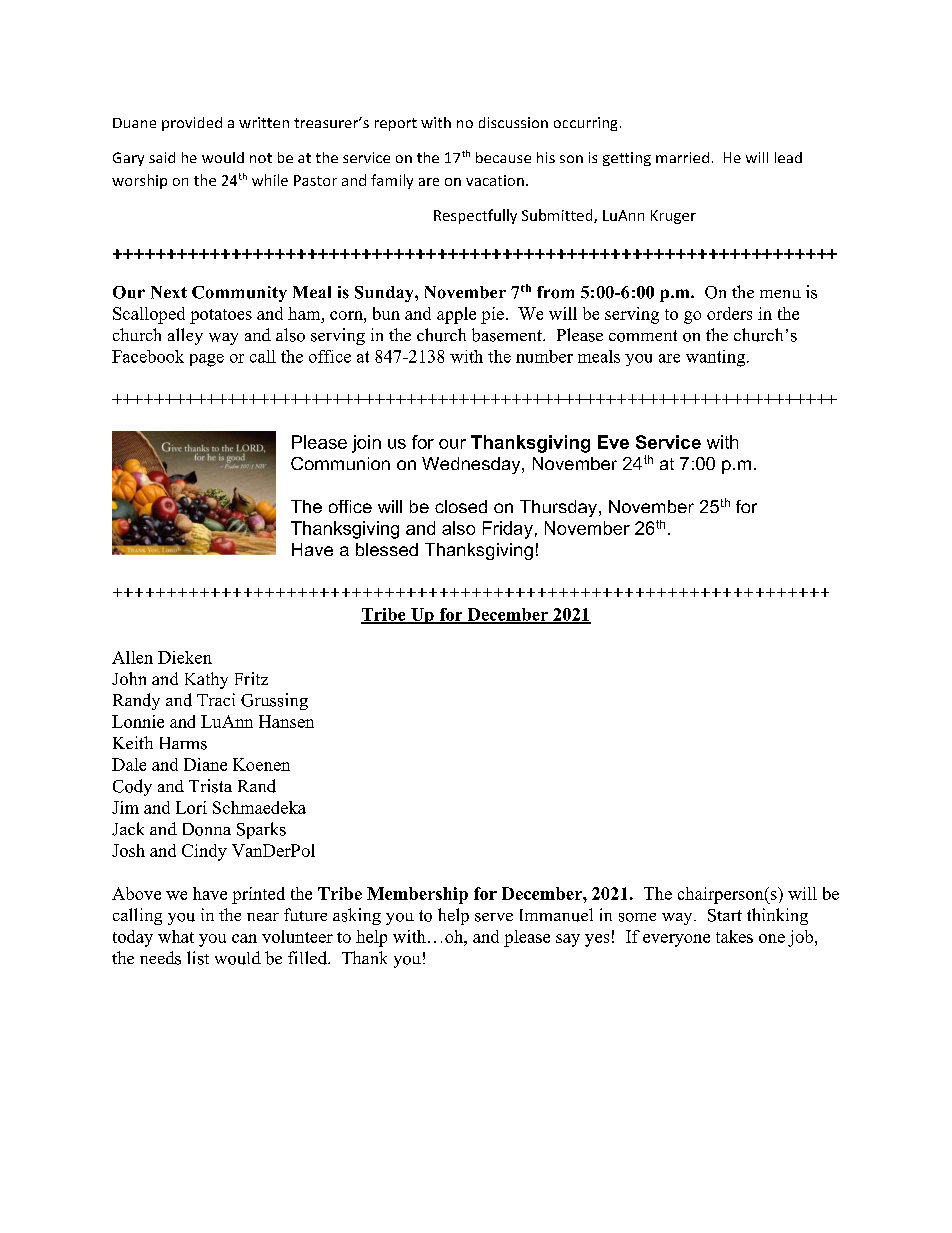 Image resolution: width=952 pixels, height=1233 pixels. I want to click on Thursday, so click(558, 508).
